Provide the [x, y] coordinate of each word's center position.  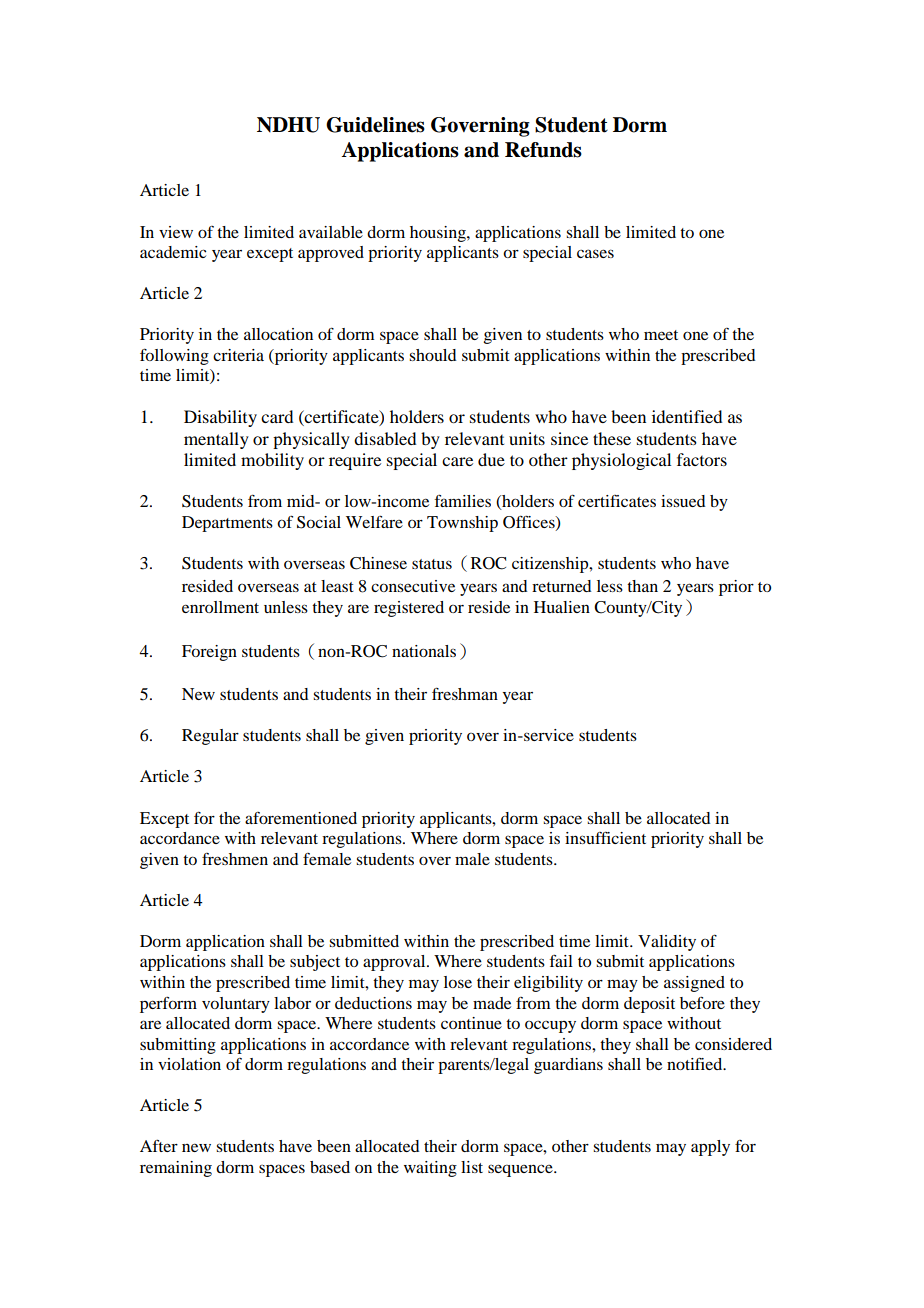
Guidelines [375, 125]
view [176, 232]
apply [710, 1148]
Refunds [543, 150]
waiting [430, 1169]
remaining [176, 1169]
